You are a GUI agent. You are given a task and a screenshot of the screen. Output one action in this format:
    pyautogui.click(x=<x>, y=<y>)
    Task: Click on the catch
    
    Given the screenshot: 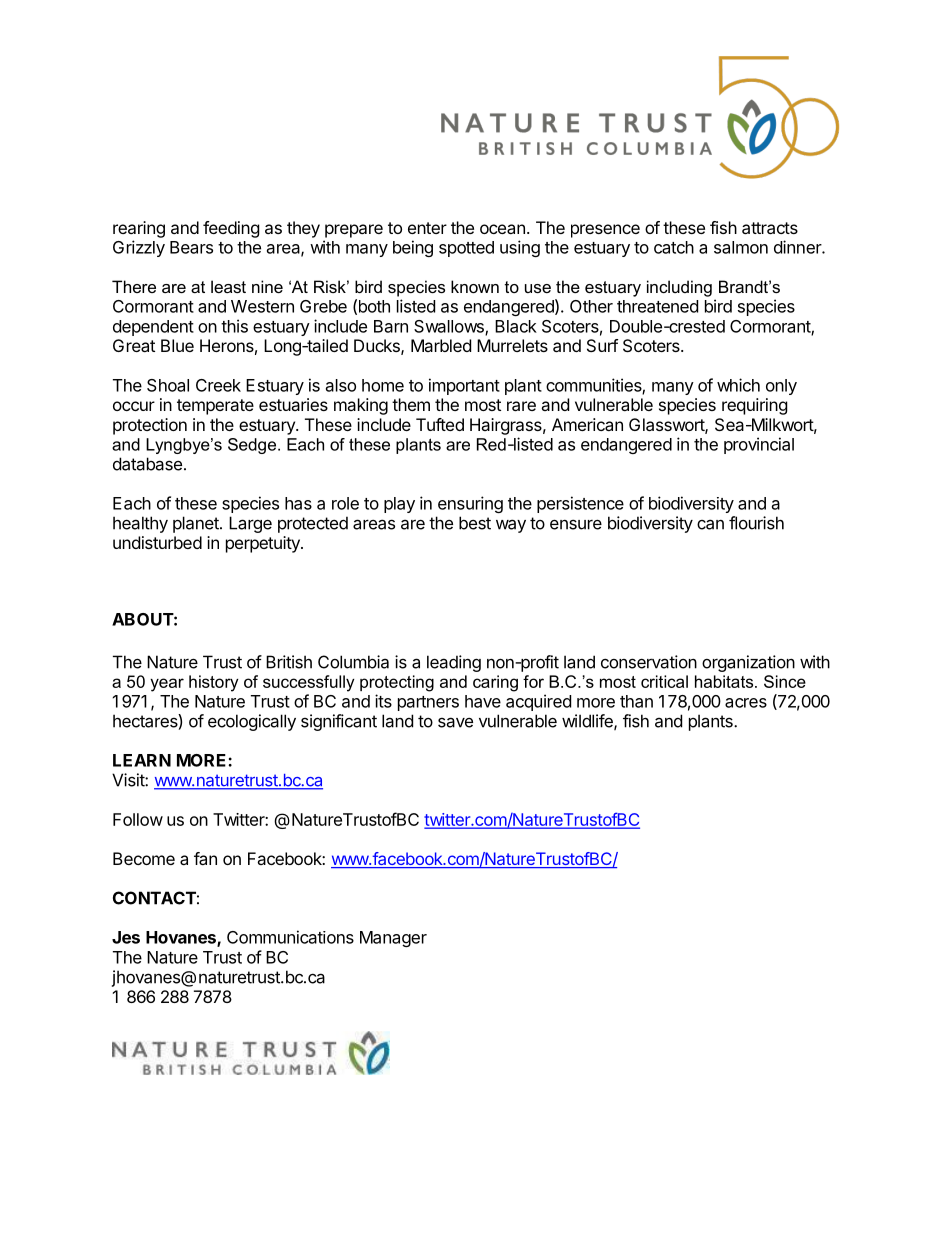 What is the action you would take?
    pyautogui.click(x=674, y=247)
